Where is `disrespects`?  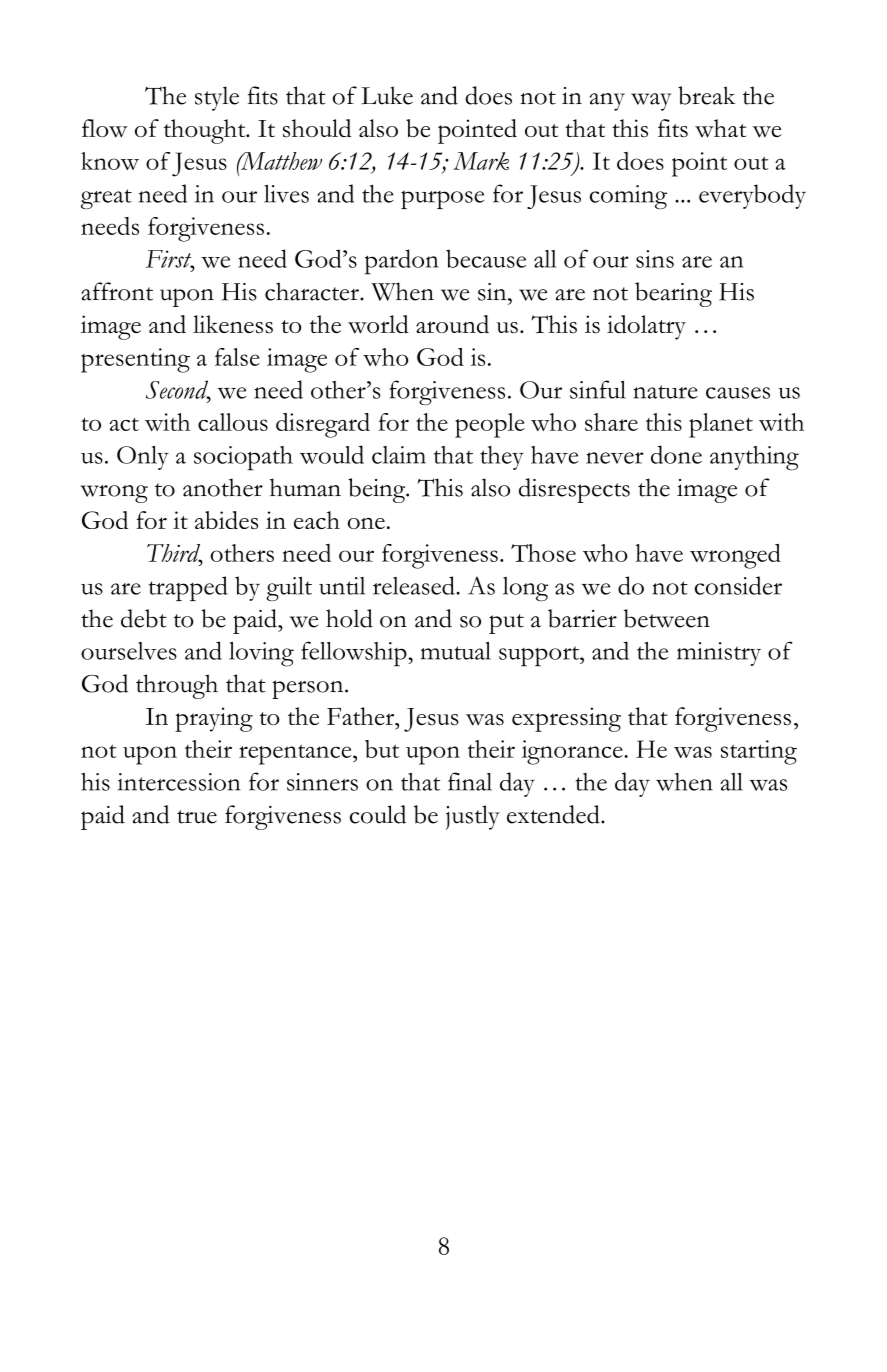
disrespects is located at coordinates (574, 490).
